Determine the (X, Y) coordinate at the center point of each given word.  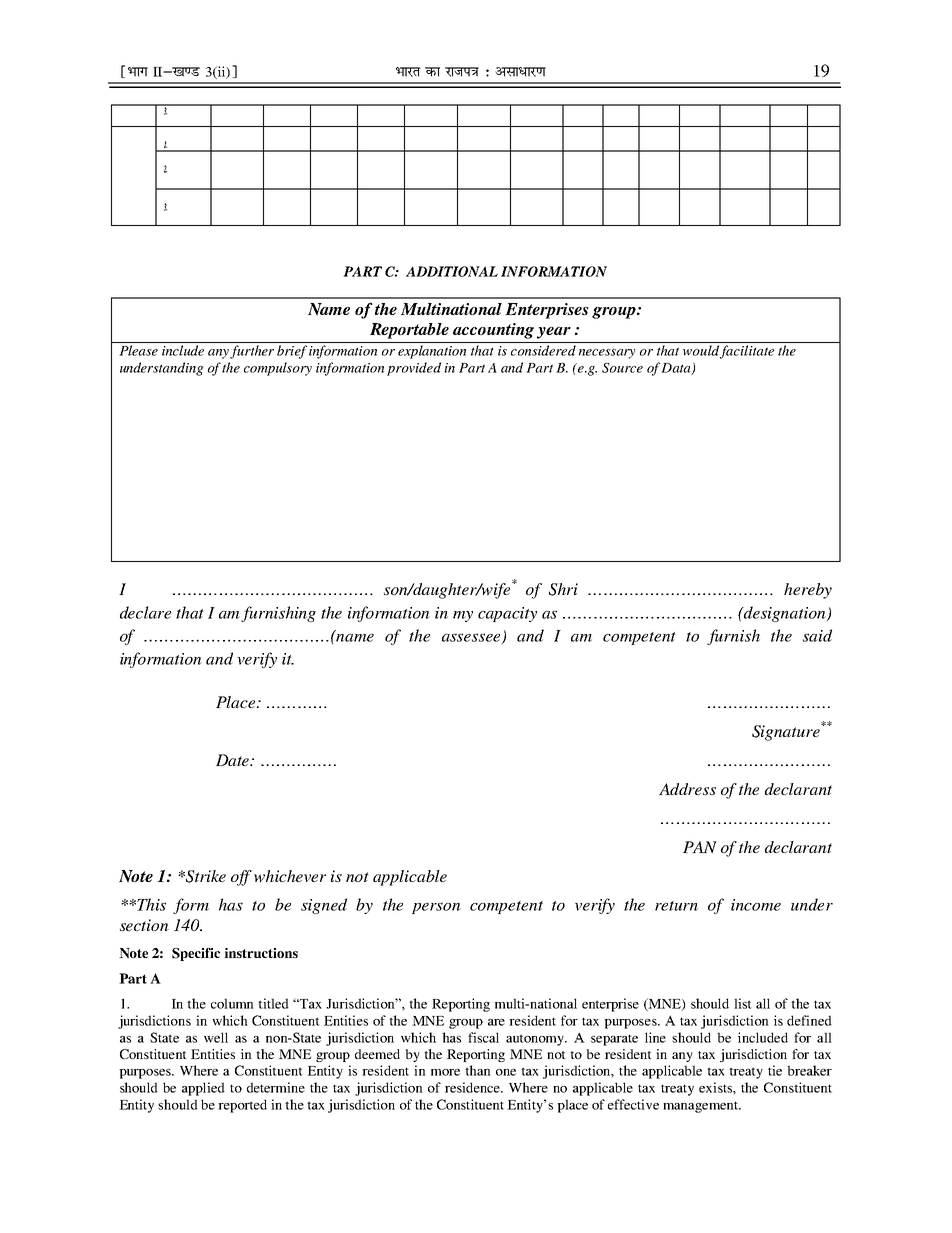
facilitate (747, 352)
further (252, 352)
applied (203, 1089)
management (701, 1107)
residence (474, 1087)
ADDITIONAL (452, 271)
